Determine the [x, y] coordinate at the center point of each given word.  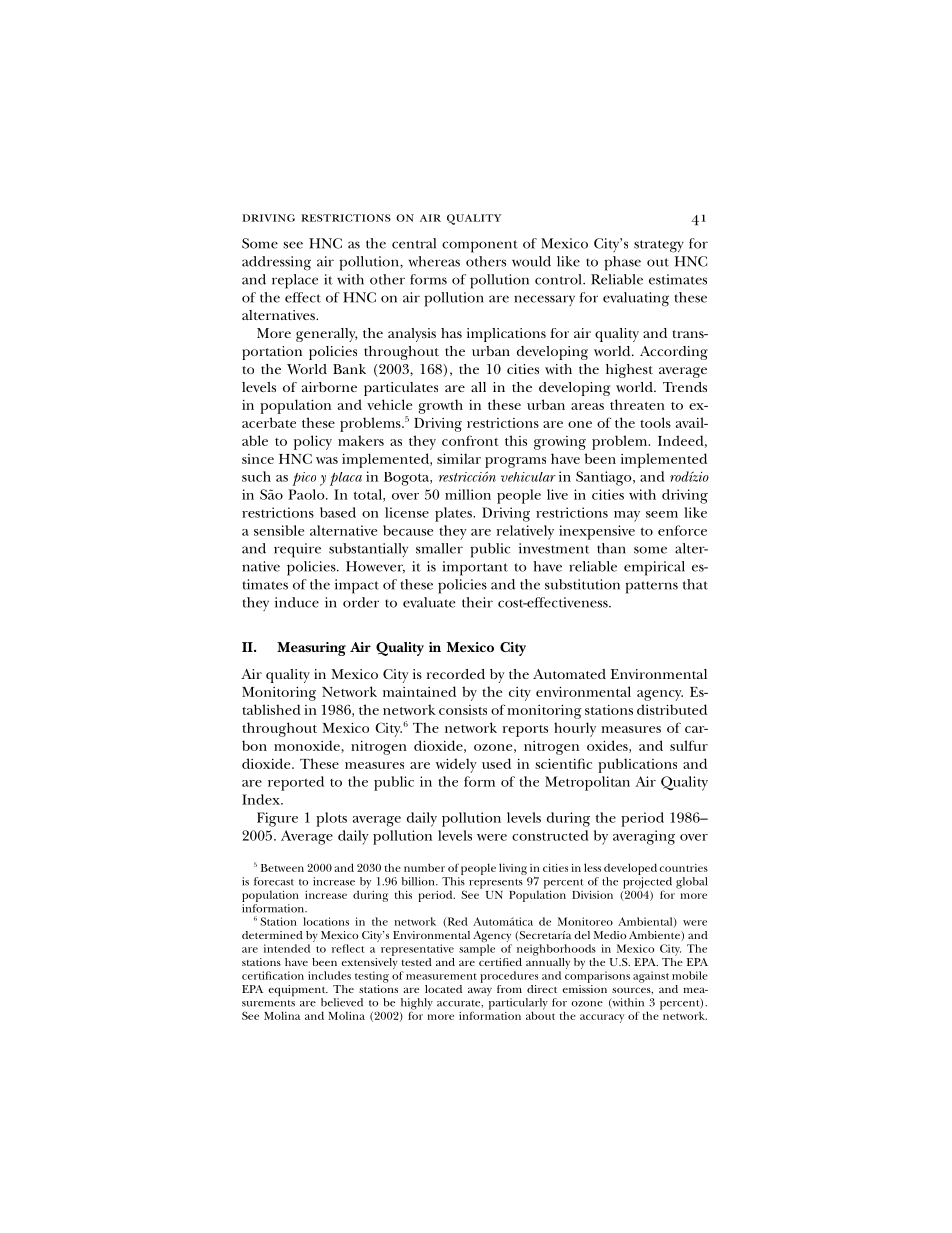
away [480, 991]
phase [622, 263]
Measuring [311, 649]
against [651, 977]
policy [313, 442]
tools [655, 422]
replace [295, 281]
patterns [651, 587]
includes [329, 975]
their [477, 602]
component [480, 246]
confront [470, 440]
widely [456, 765]
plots [331, 819]
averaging [644, 837]
